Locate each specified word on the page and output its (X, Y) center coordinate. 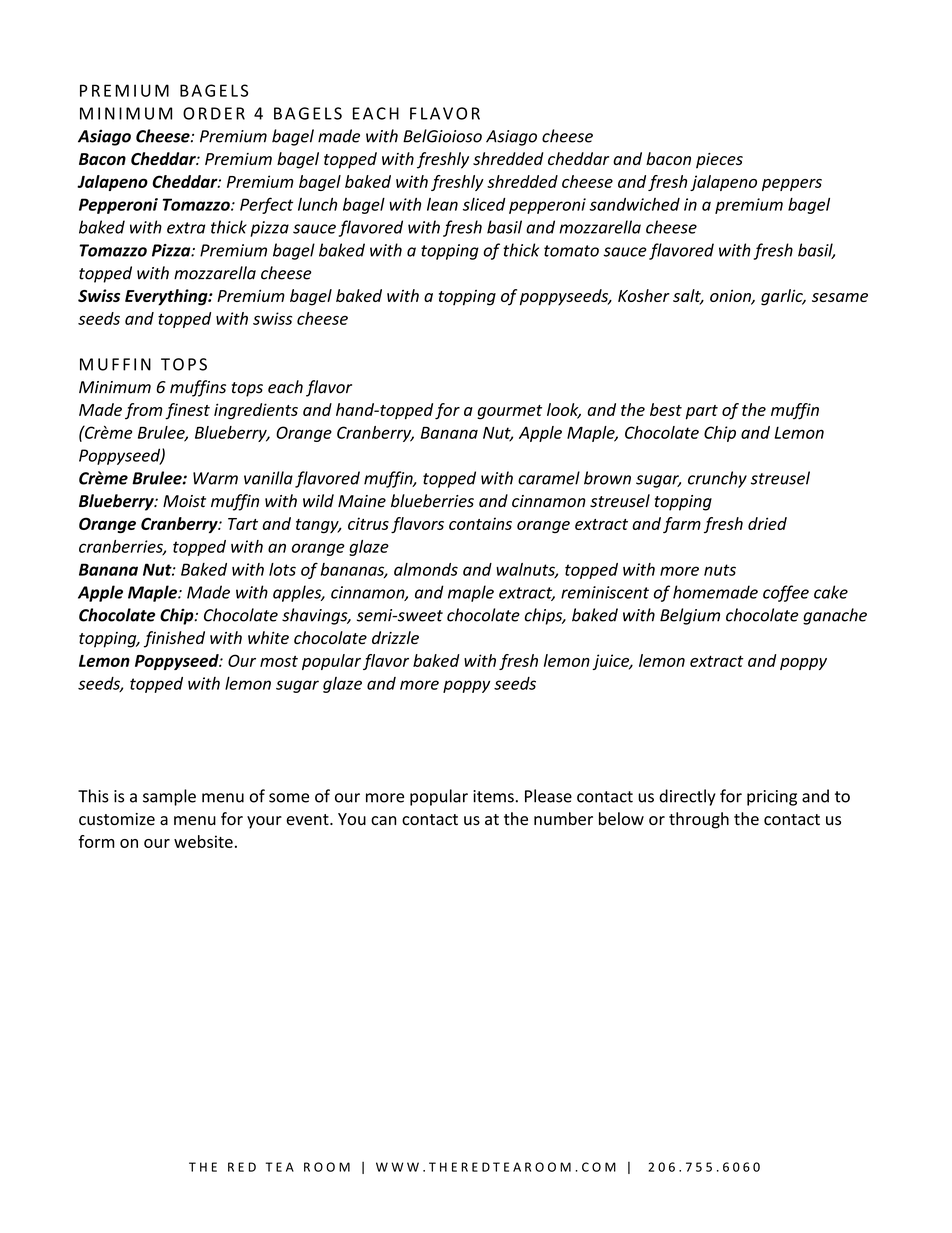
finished (174, 639)
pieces (719, 161)
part (702, 412)
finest (187, 411)
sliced (484, 204)
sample (169, 797)
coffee (786, 593)
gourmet (510, 412)
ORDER (214, 113)
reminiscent (605, 592)
